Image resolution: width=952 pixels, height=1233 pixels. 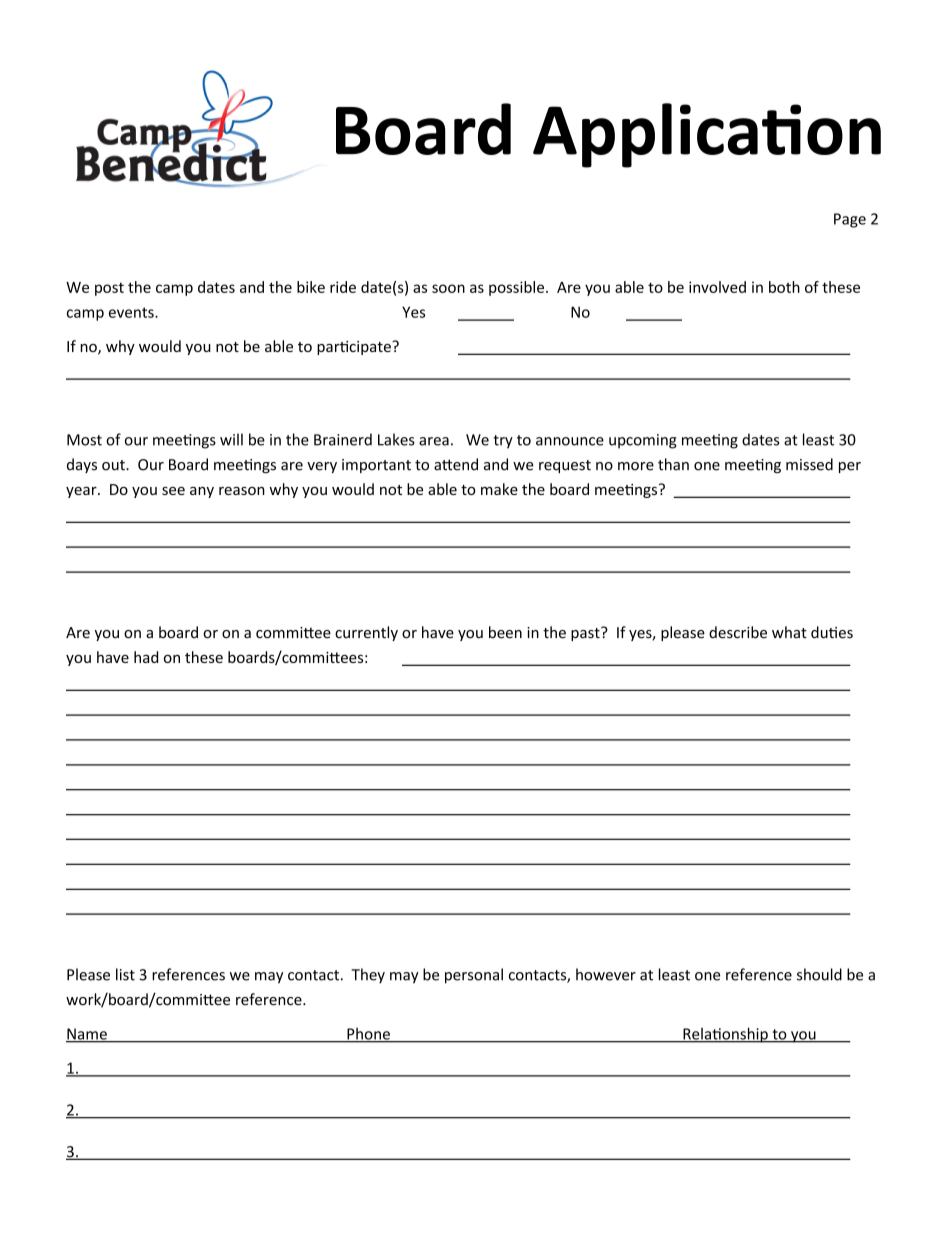 I want to click on post, so click(x=109, y=289).
